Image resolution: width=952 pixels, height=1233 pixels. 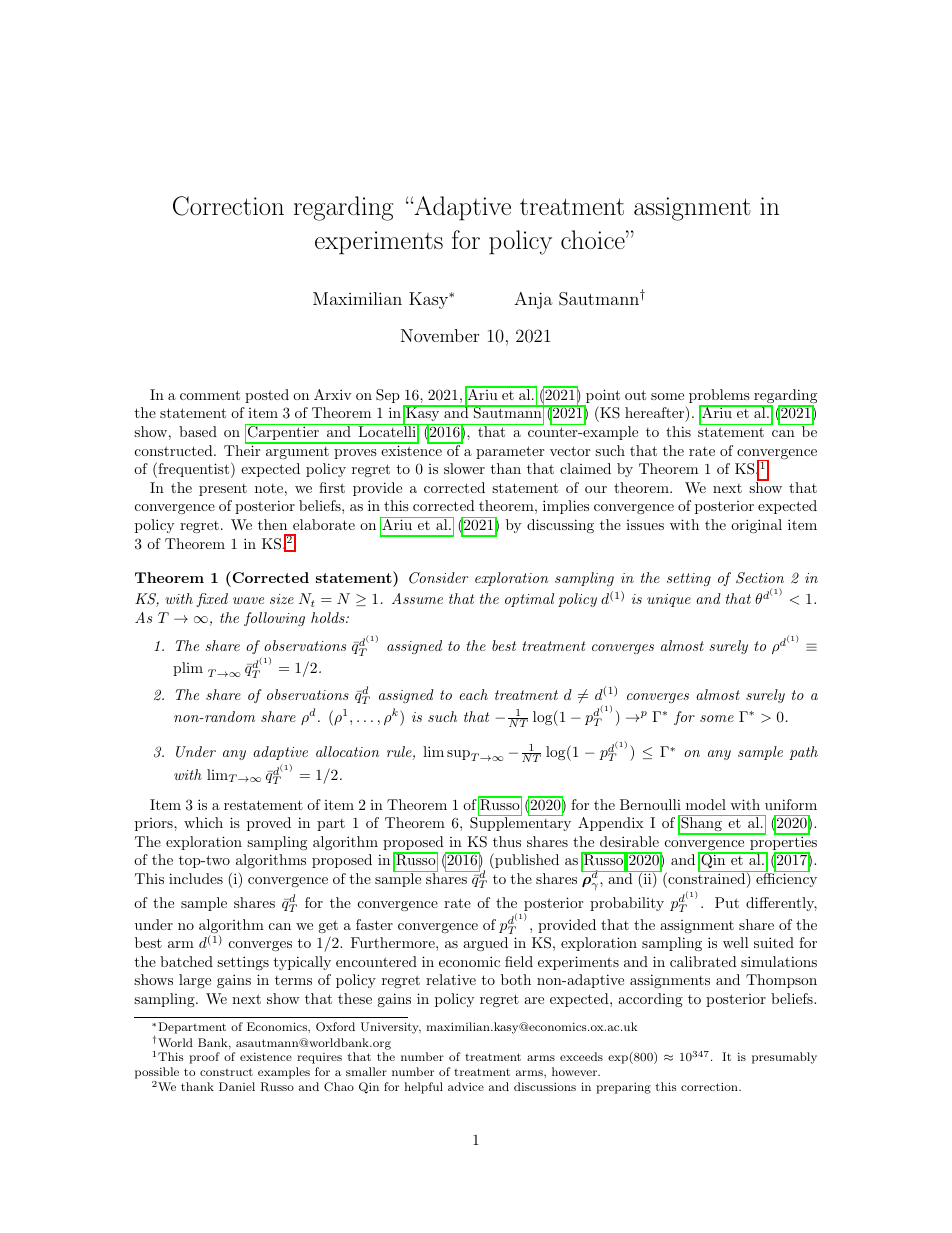 I want to click on wave, so click(x=248, y=600).
